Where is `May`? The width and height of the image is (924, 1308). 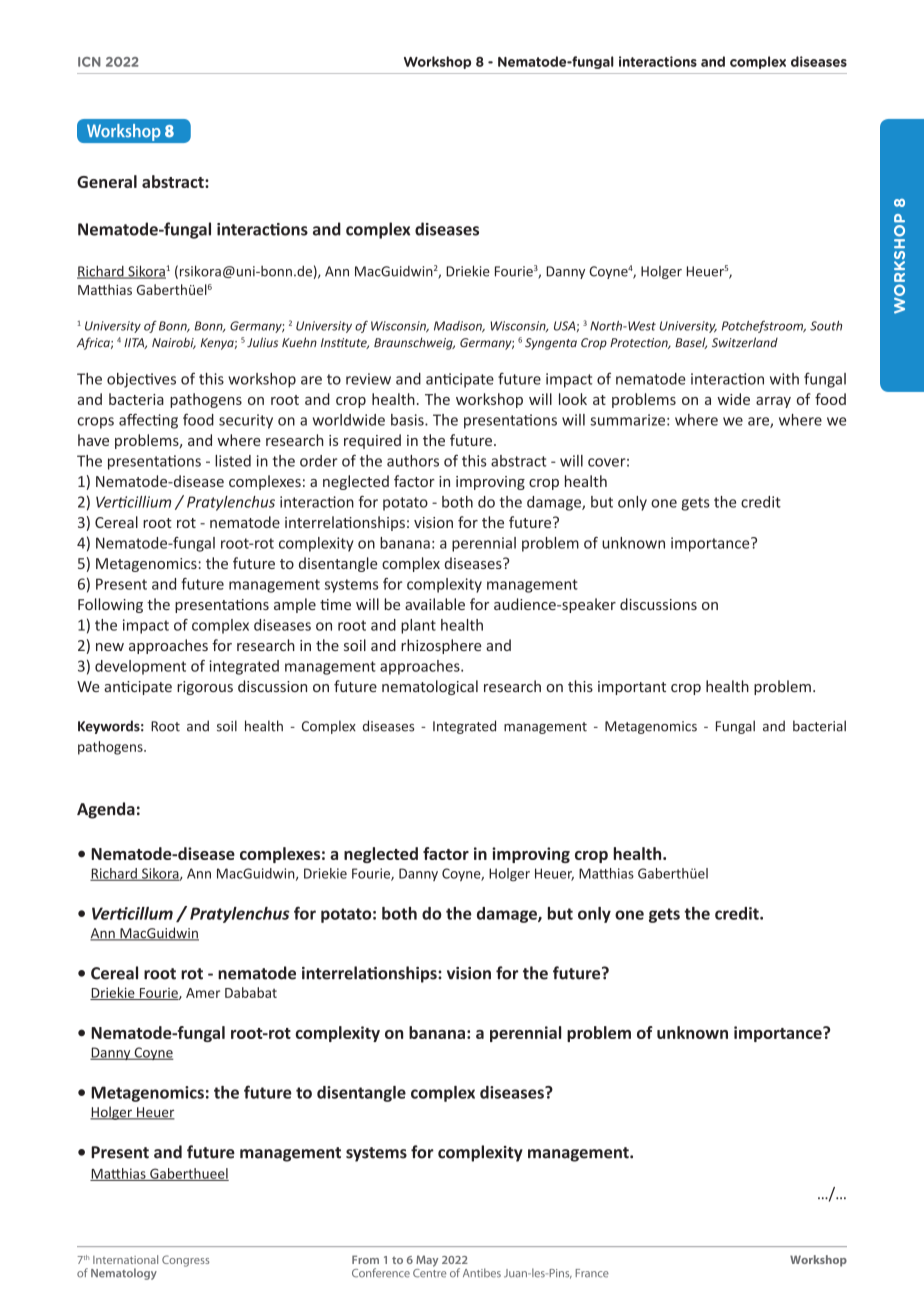 May is located at coordinates (427, 1261).
